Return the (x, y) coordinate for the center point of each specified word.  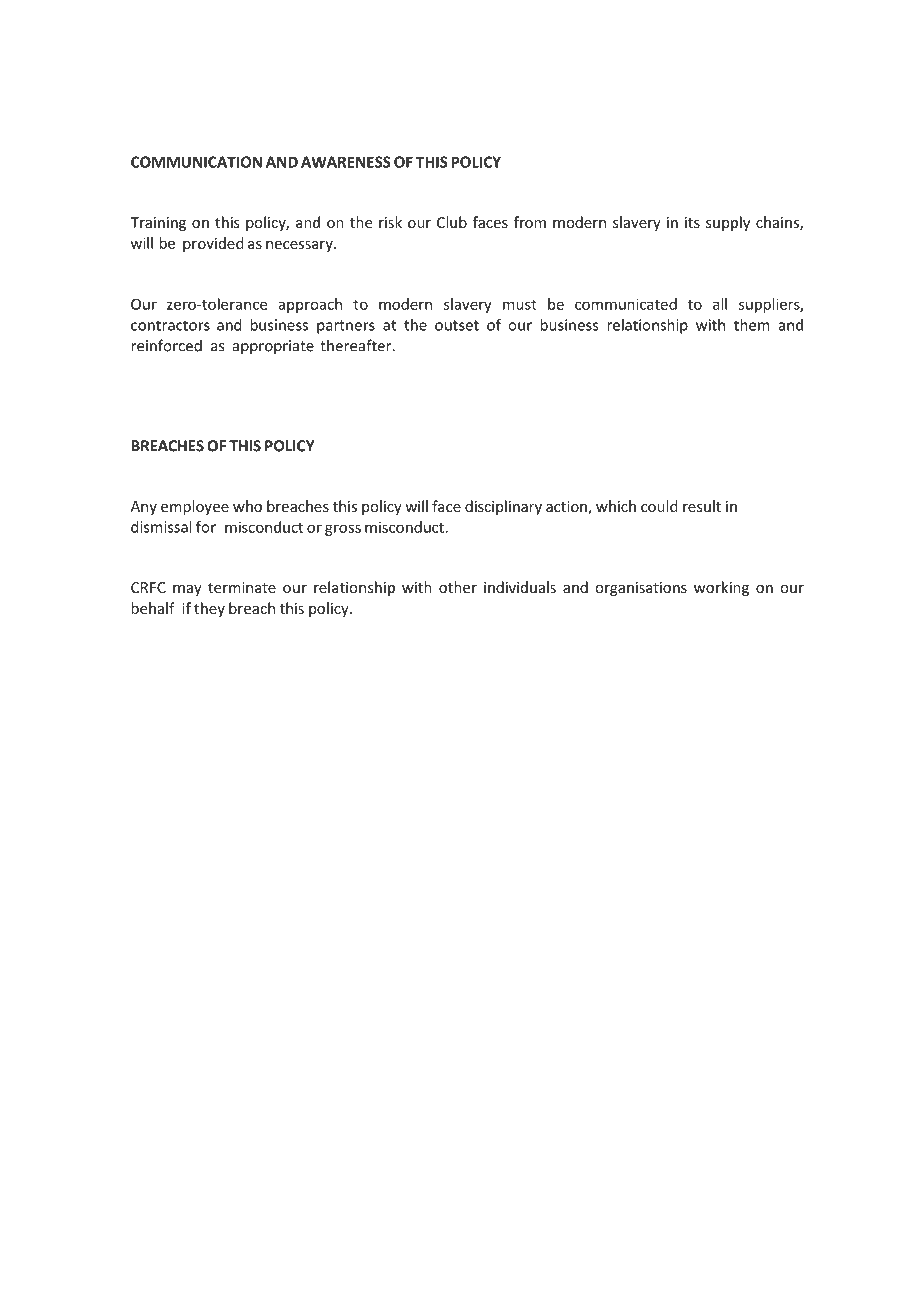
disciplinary (503, 507)
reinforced (166, 345)
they (209, 609)
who (247, 506)
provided (213, 244)
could (659, 506)
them (752, 325)
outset (457, 325)
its (692, 222)
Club (452, 222)
